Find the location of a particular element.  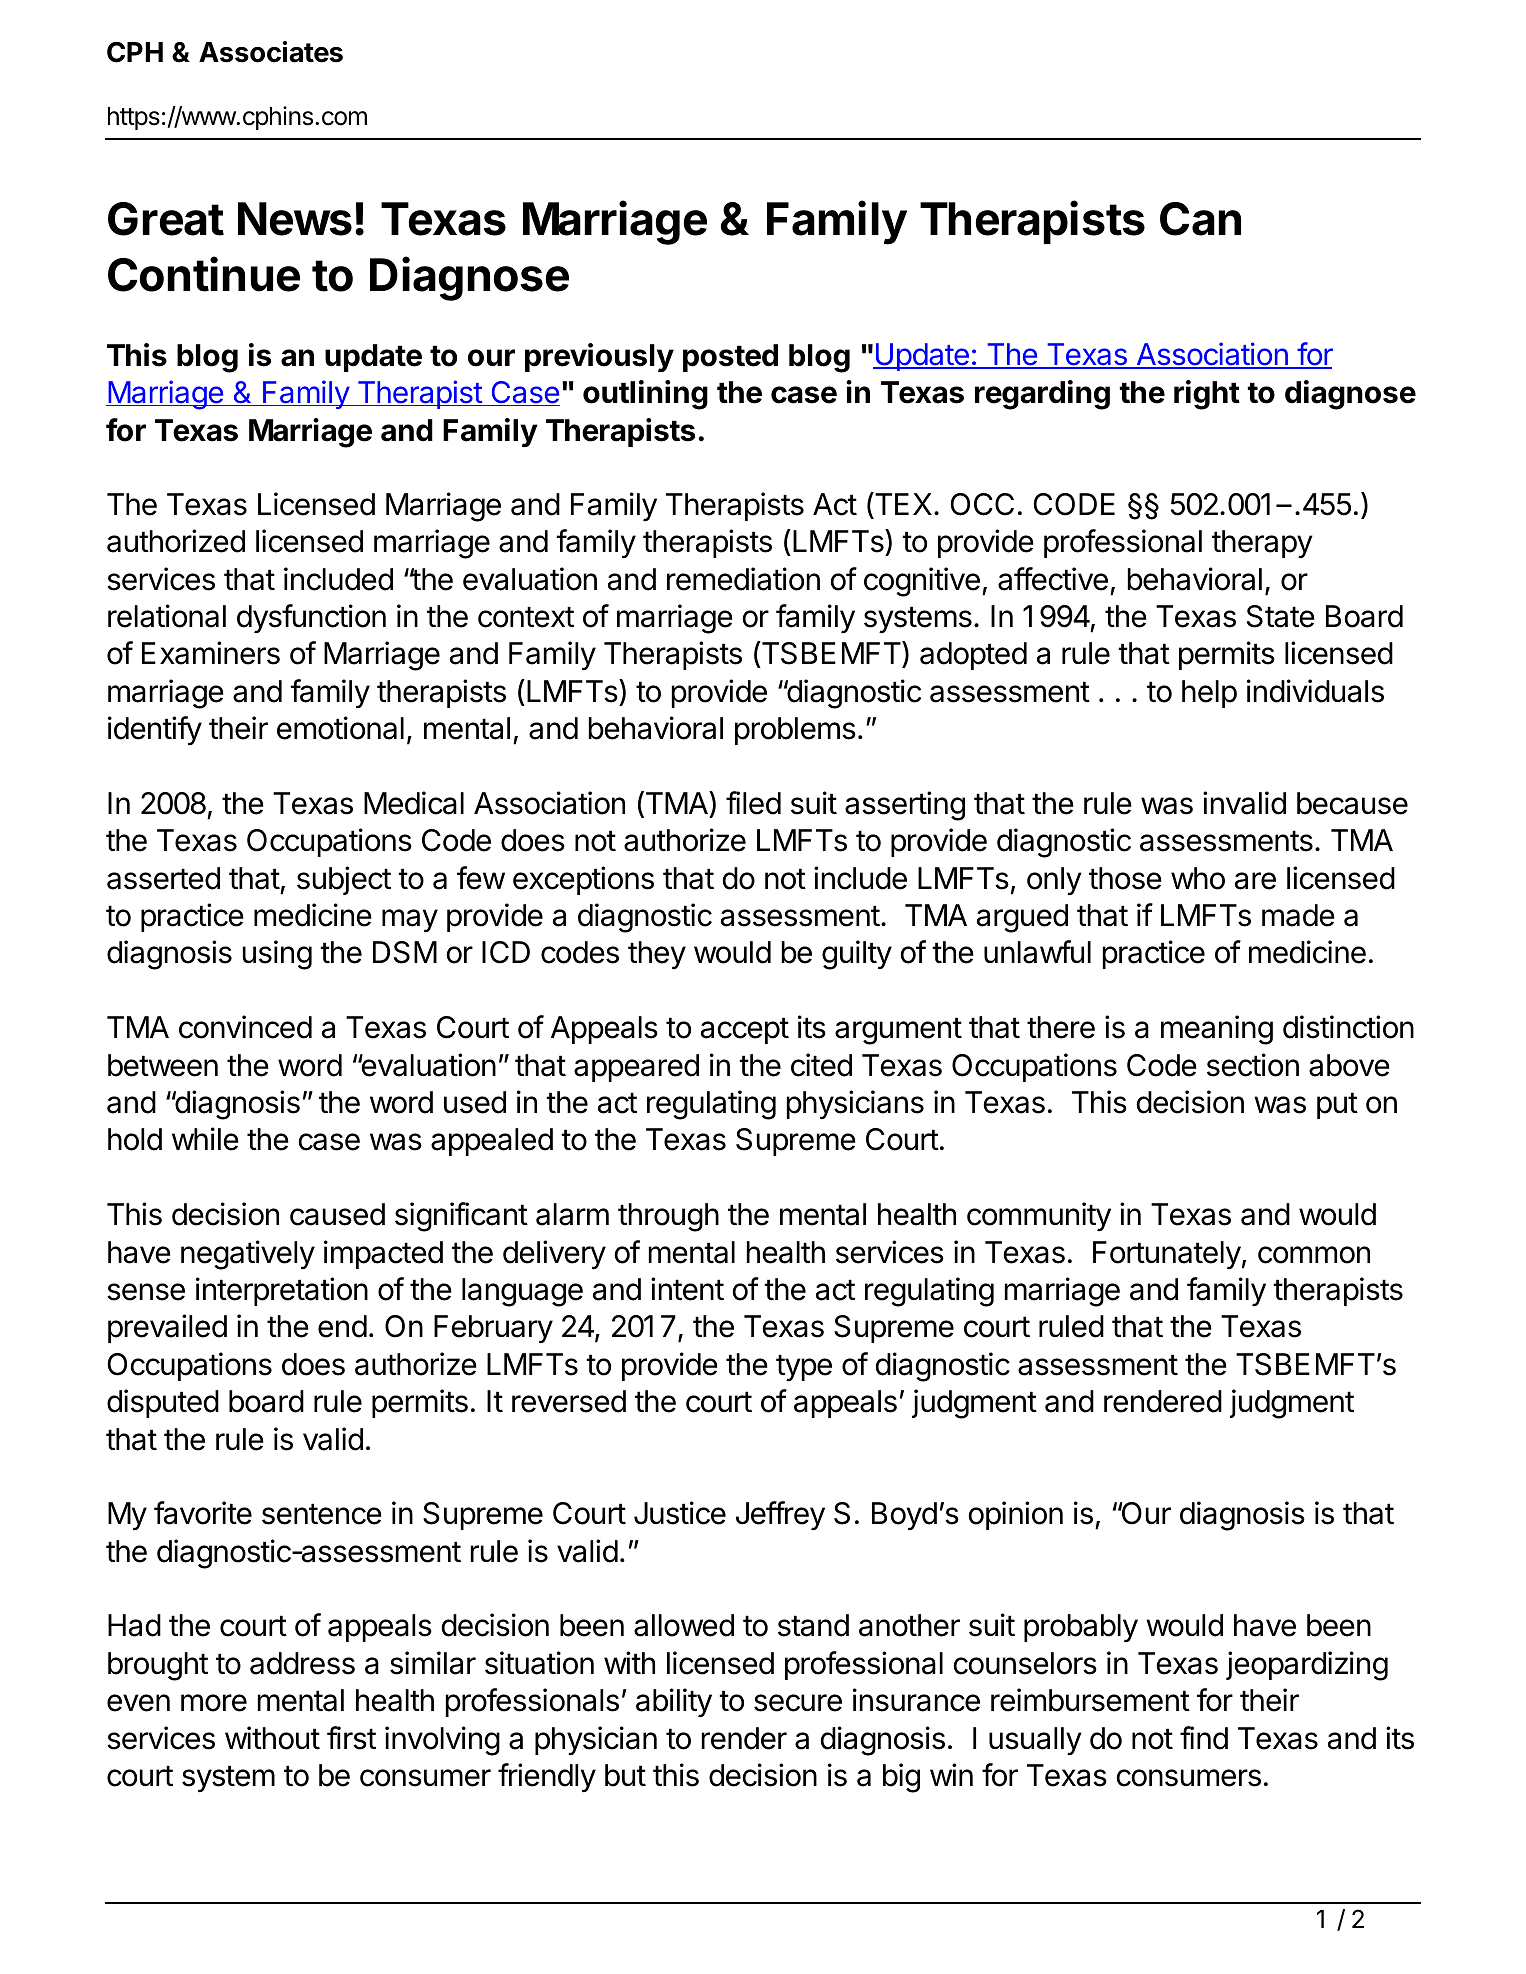

using is located at coordinates (277, 955).
